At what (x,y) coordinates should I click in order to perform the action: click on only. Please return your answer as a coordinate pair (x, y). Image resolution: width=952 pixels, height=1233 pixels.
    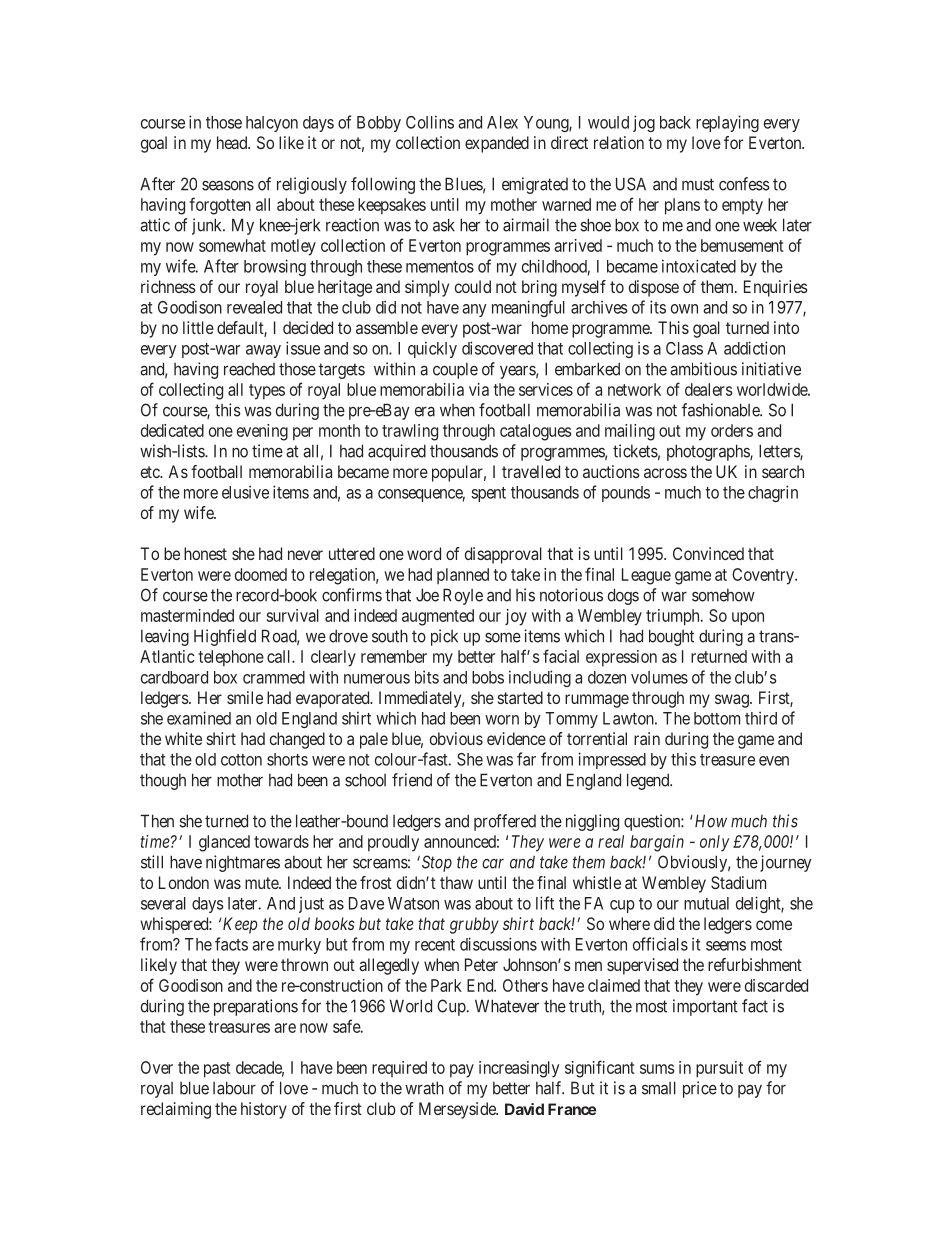
    Looking at the image, I should click on (714, 843).
